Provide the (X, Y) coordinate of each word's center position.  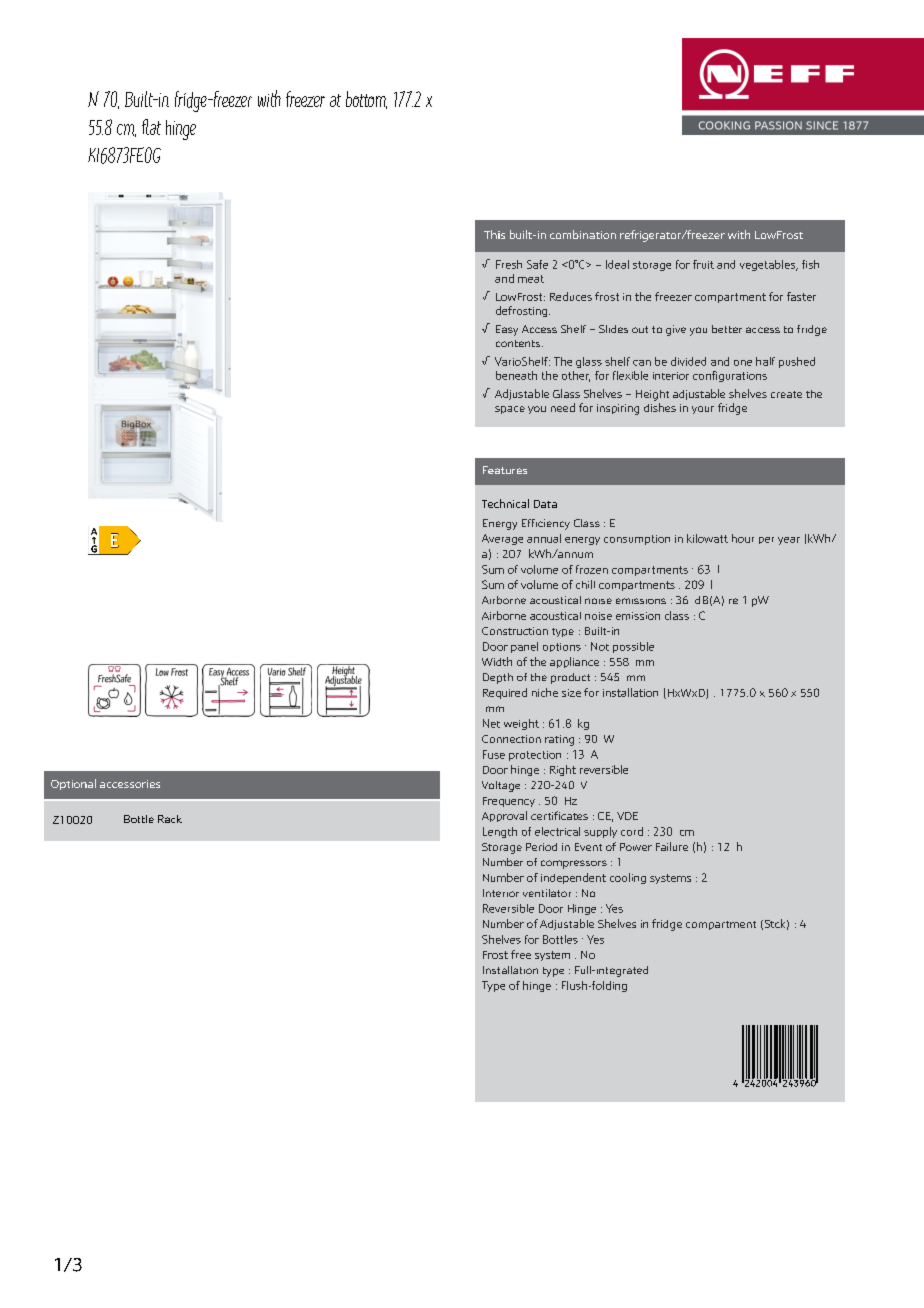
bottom (366, 100)
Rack (170, 819)
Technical (505, 503)
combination (583, 234)
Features (505, 470)
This (494, 234)
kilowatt (707, 538)
